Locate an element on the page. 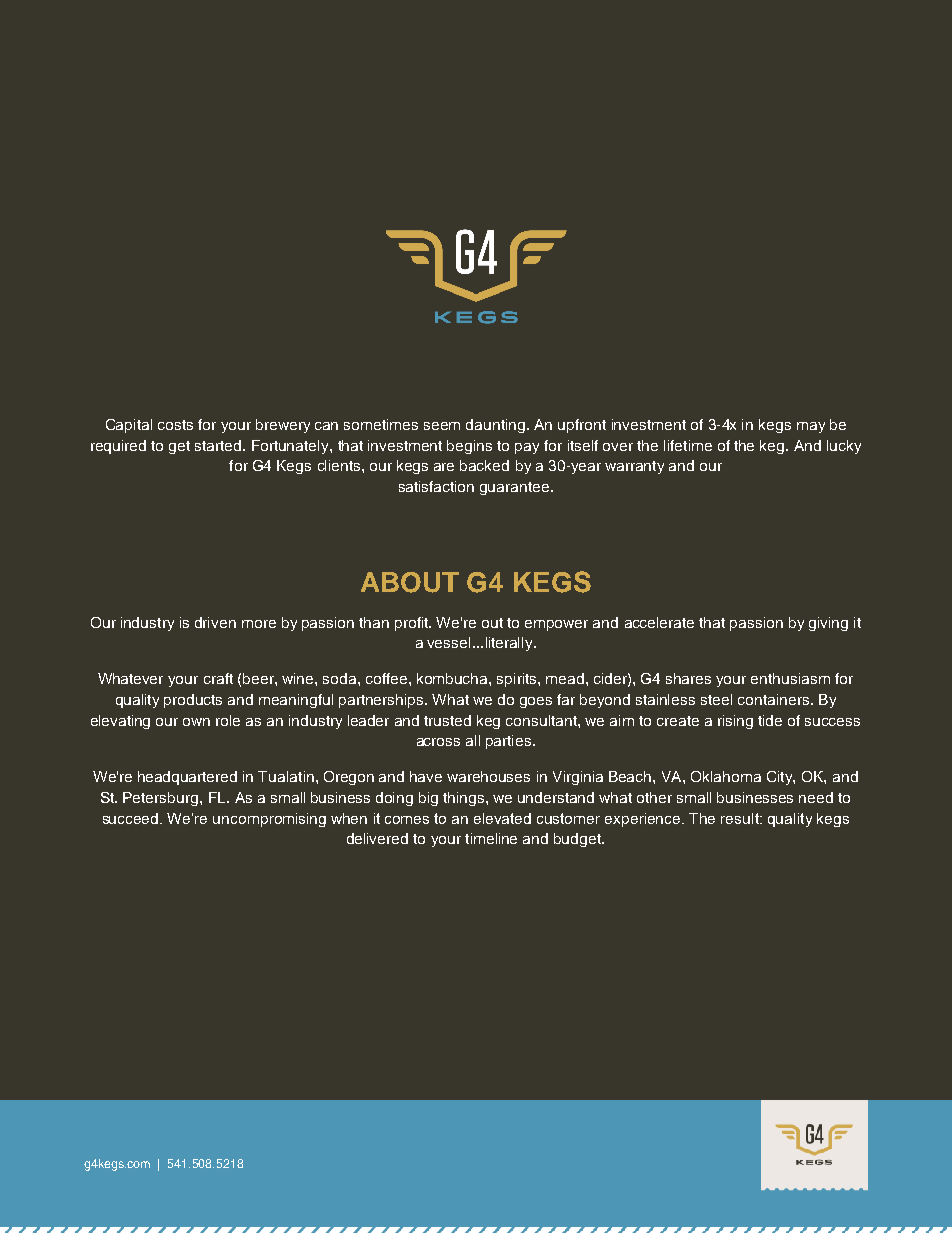 The height and width of the page is (1233, 952). begins is located at coordinates (469, 447).
